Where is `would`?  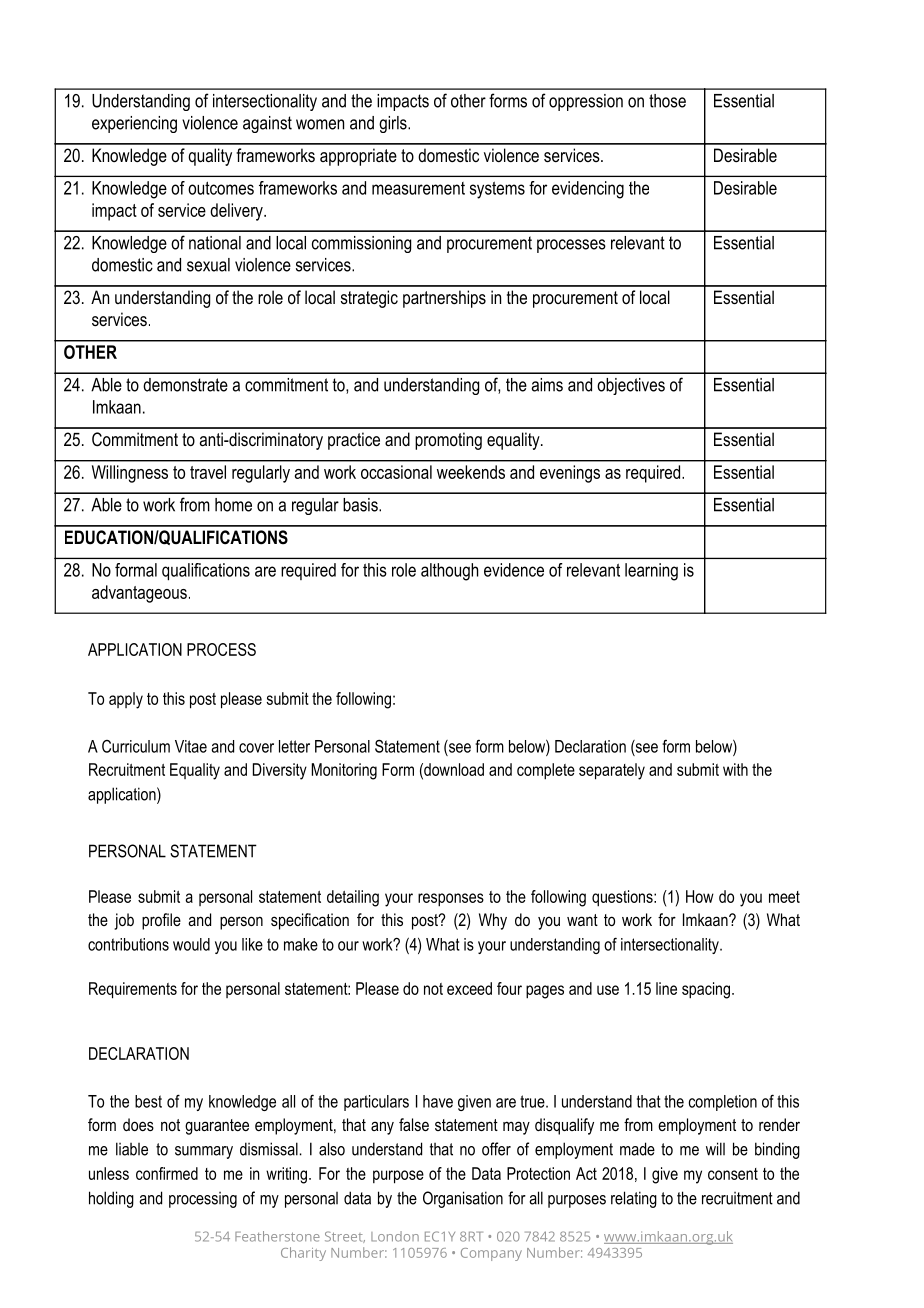 would is located at coordinates (191, 944).
